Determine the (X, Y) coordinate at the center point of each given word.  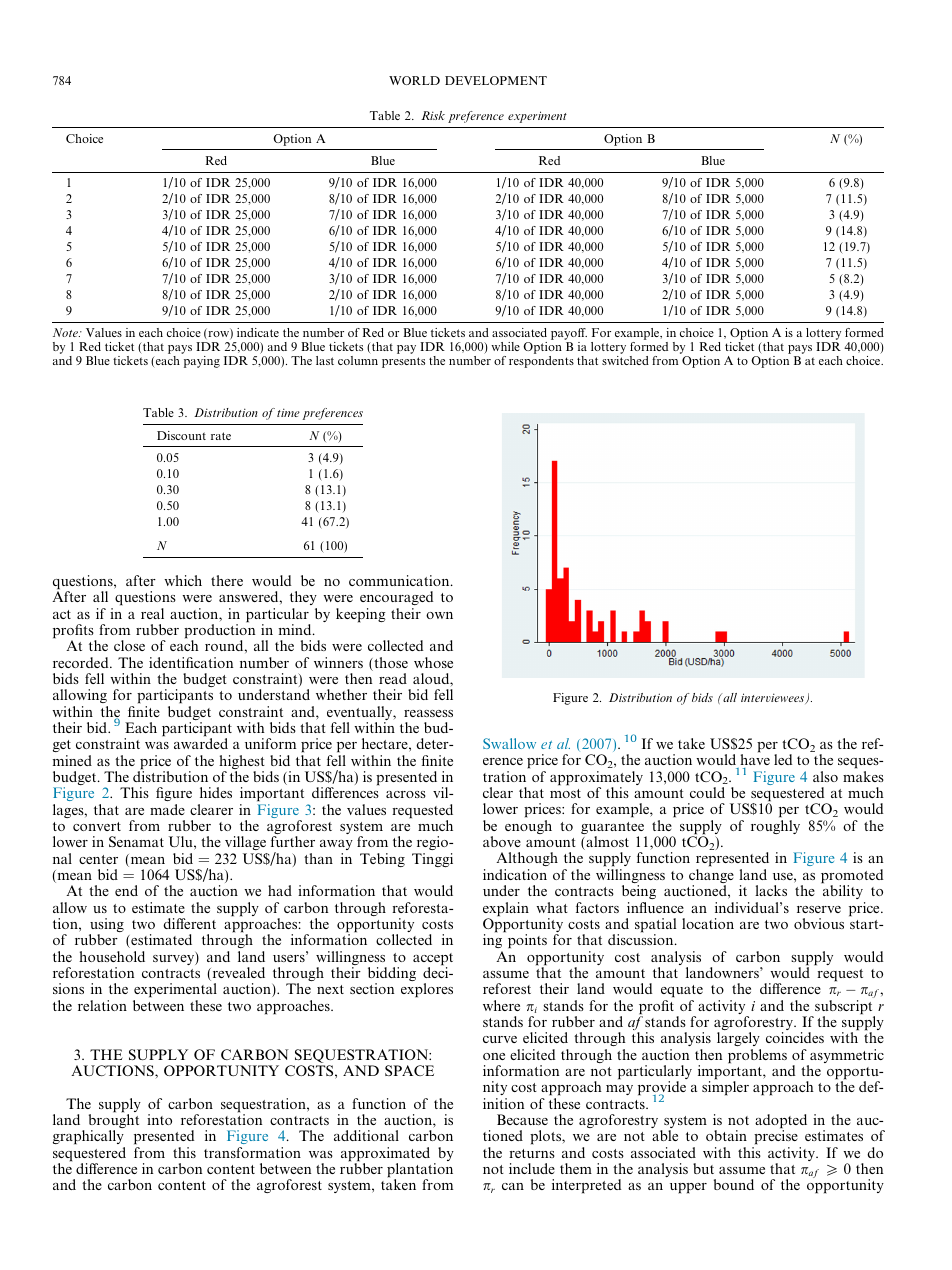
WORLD (414, 80)
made (167, 809)
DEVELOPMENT (496, 80)
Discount (181, 435)
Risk (433, 115)
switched (625, 360)
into (159, 1119)
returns (532, 1153)
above (502, 841)
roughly (775, 827)
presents (403, 362)
